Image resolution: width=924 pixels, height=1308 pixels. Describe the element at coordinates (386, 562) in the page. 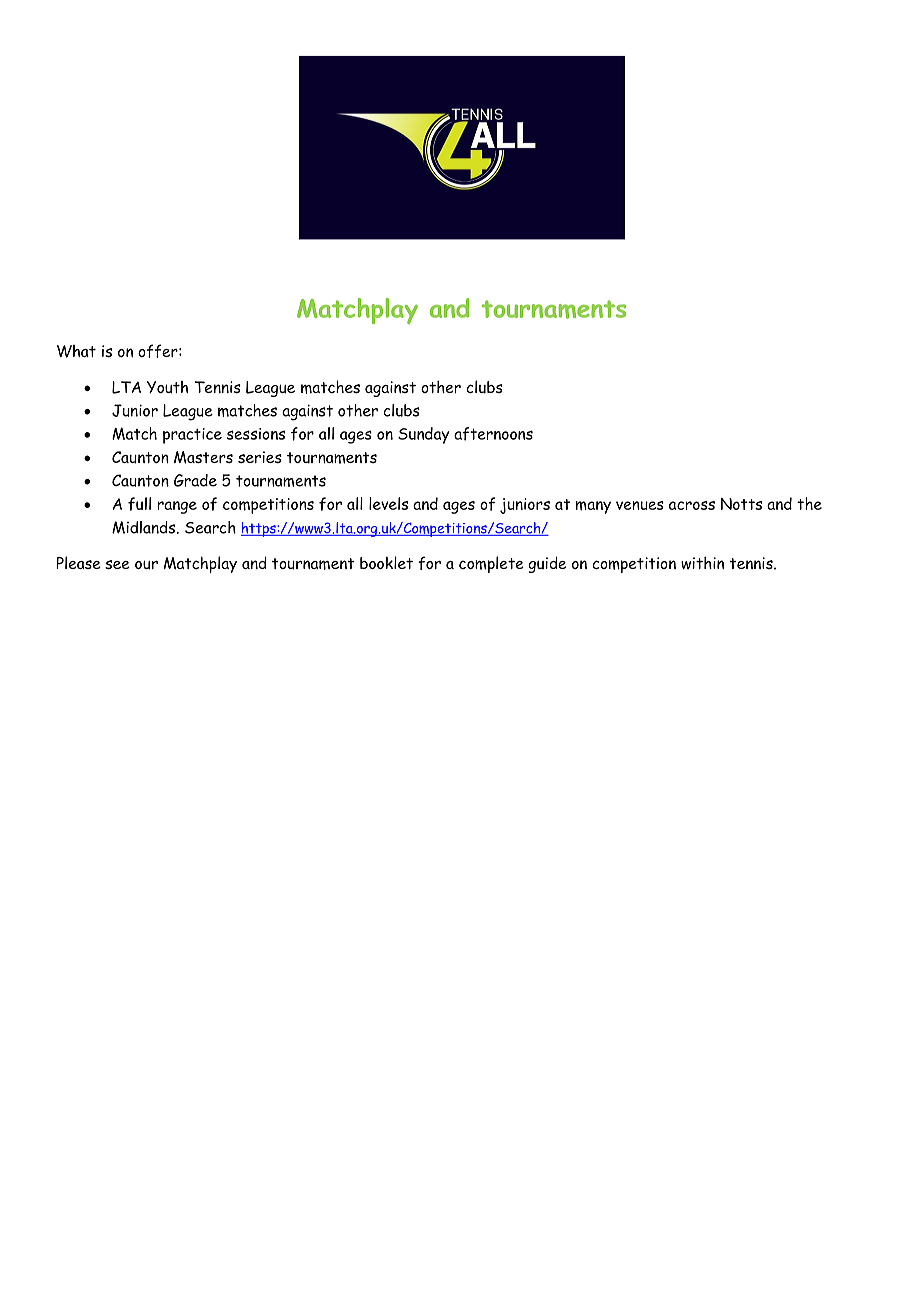

I see `booklet` at that location.
